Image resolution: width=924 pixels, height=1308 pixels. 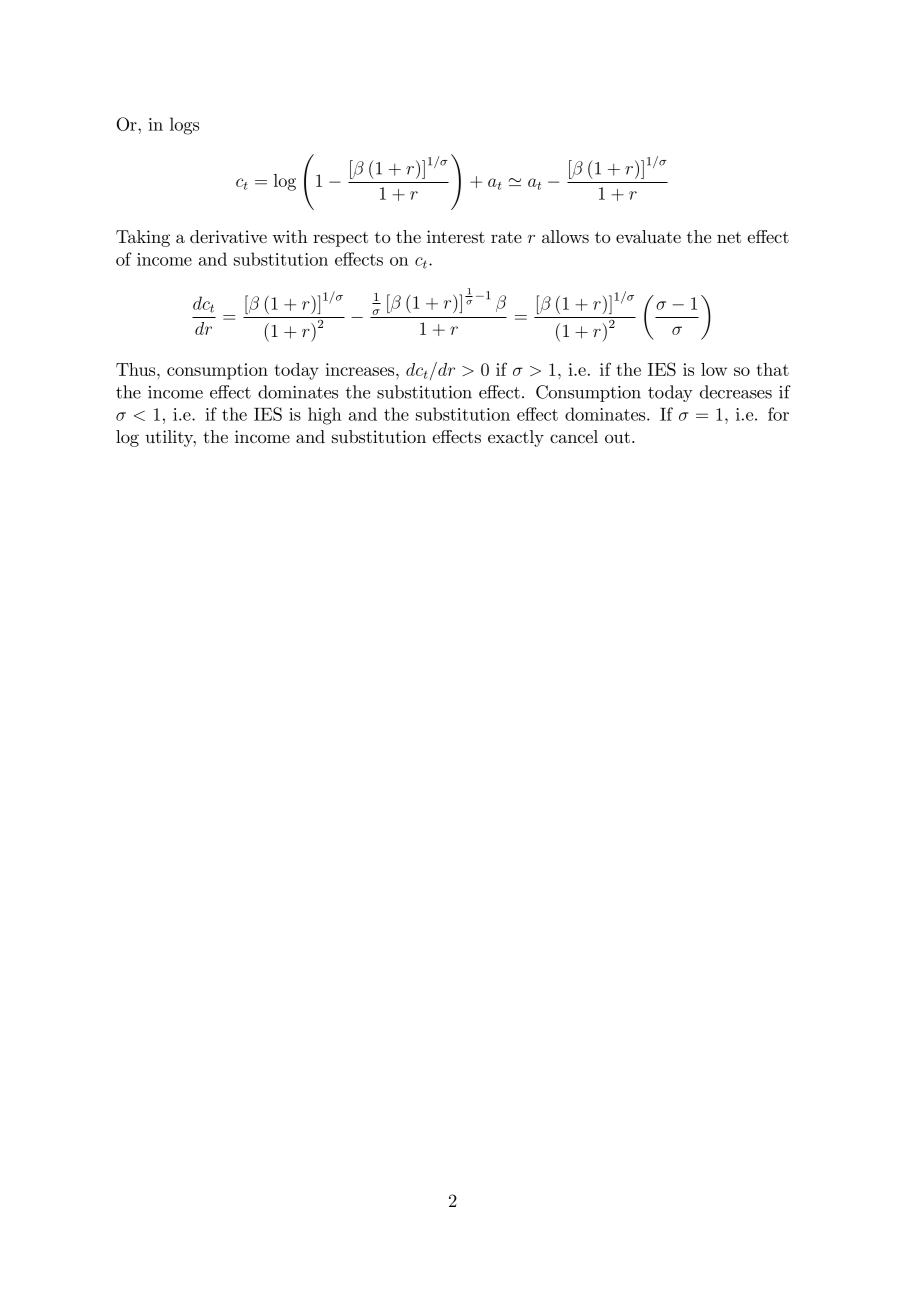 What do you see at coordinates (506, 237) in the document?
I see `rate` at bounding box center [506, 237].
